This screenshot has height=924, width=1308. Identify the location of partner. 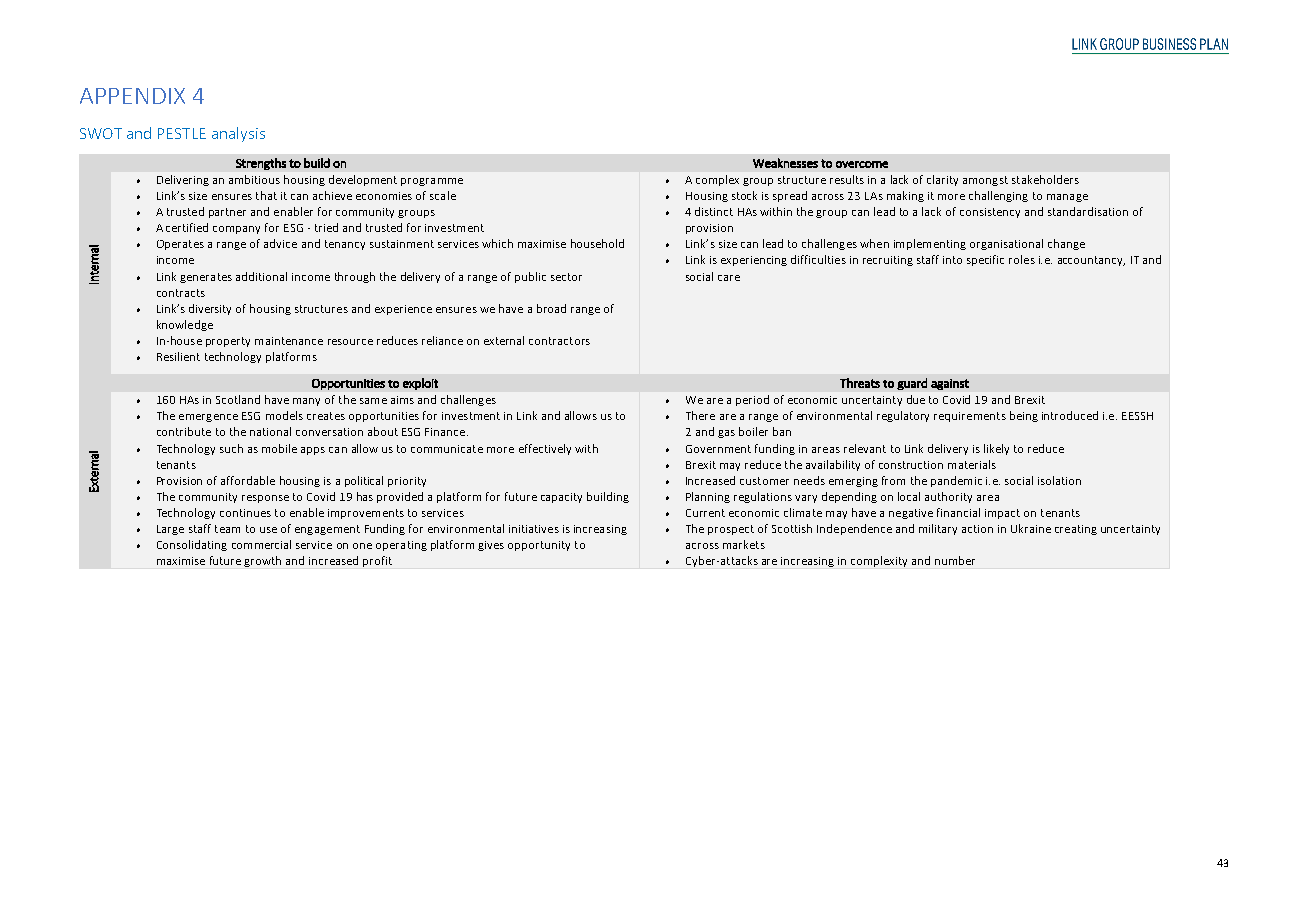
(227, 213).
